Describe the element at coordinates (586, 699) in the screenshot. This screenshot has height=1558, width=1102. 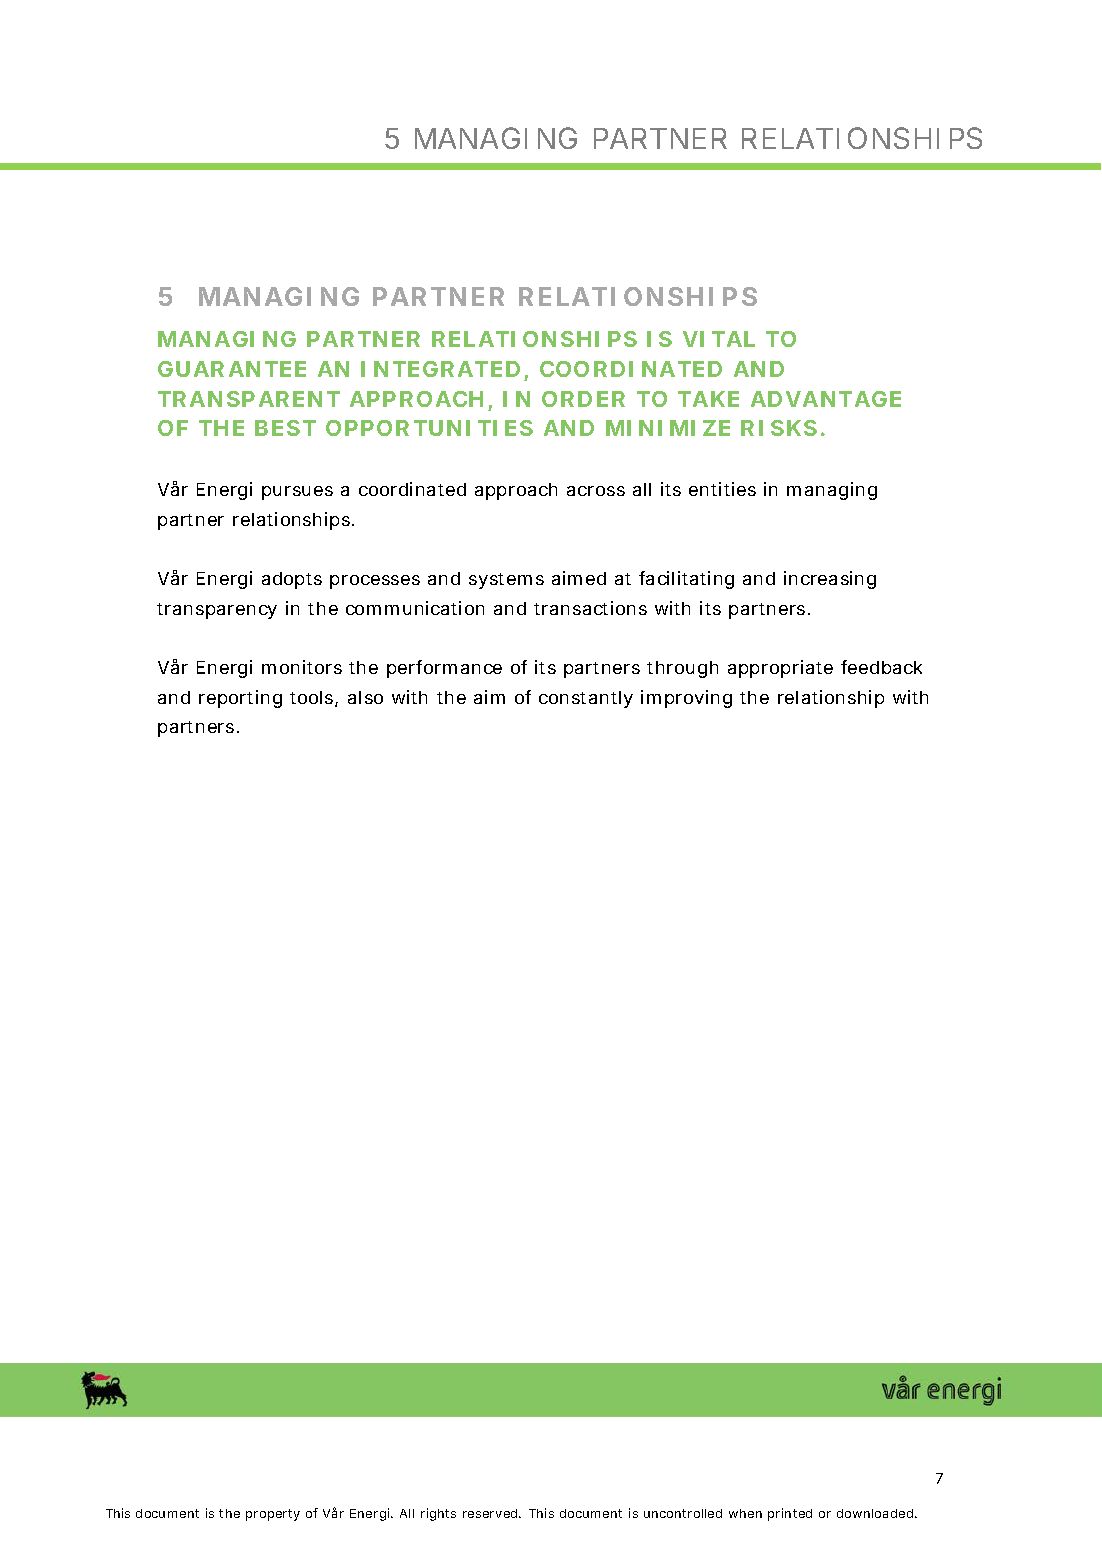
I see `constantly` at that location.
